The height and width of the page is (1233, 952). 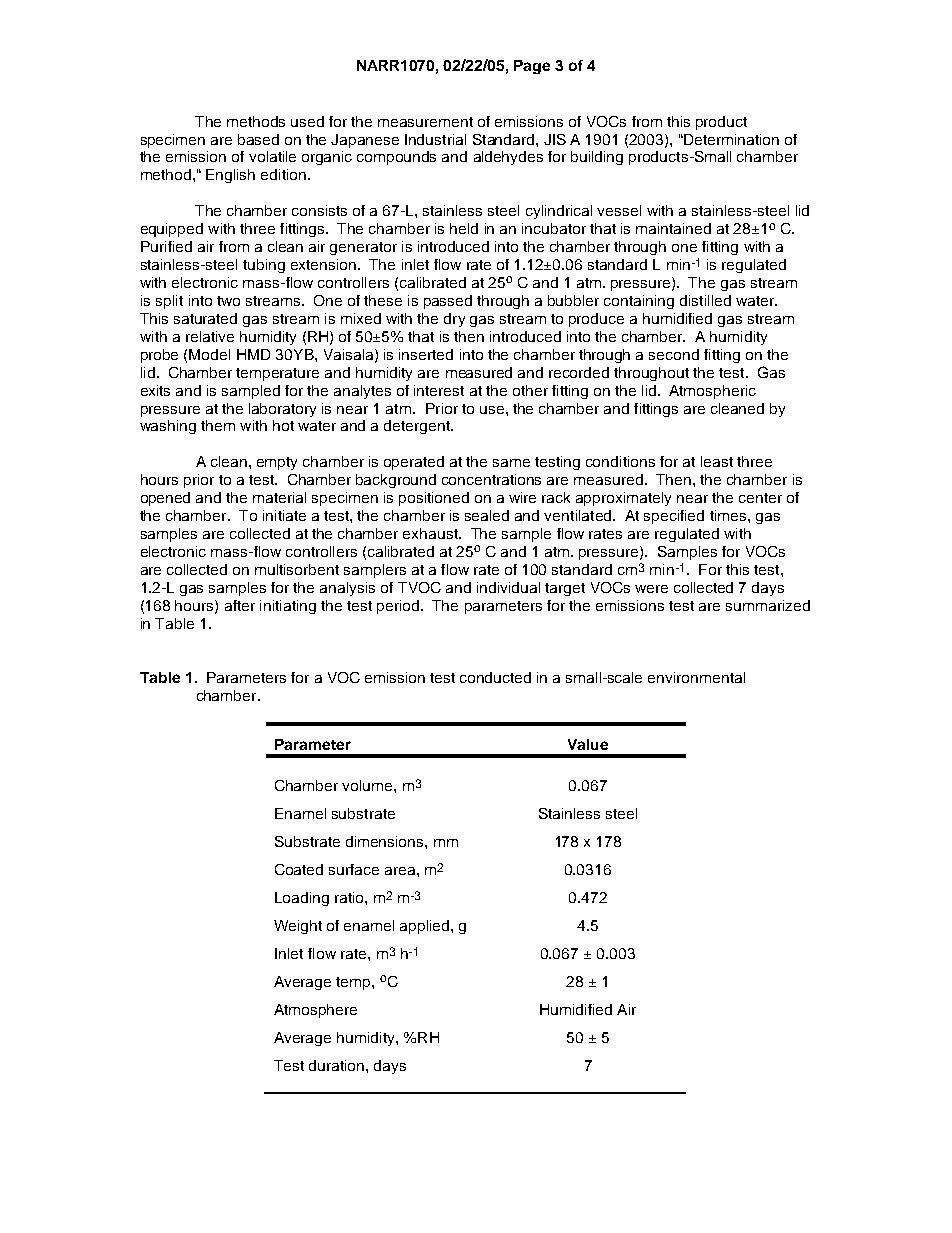 What do you see at coordinates (284, 515) in the page?
I see `initiate` at bounding box center [284, 515].
